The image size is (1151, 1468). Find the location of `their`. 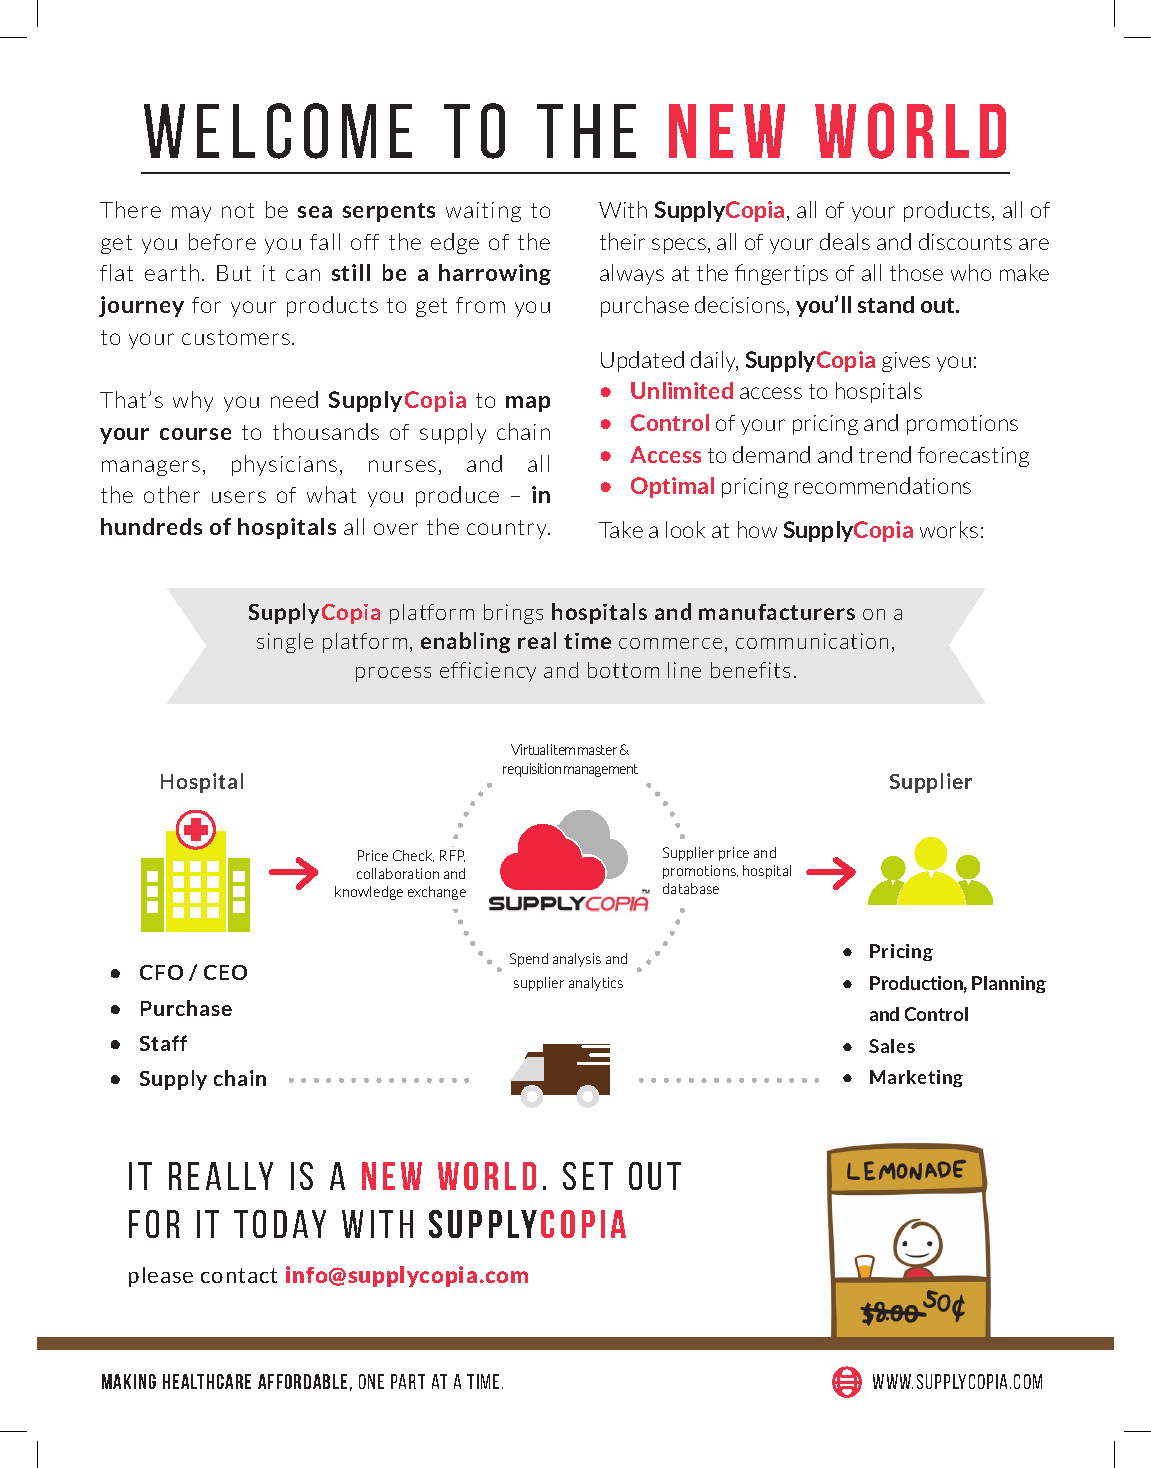

their is located at coordinates (622, 241).
